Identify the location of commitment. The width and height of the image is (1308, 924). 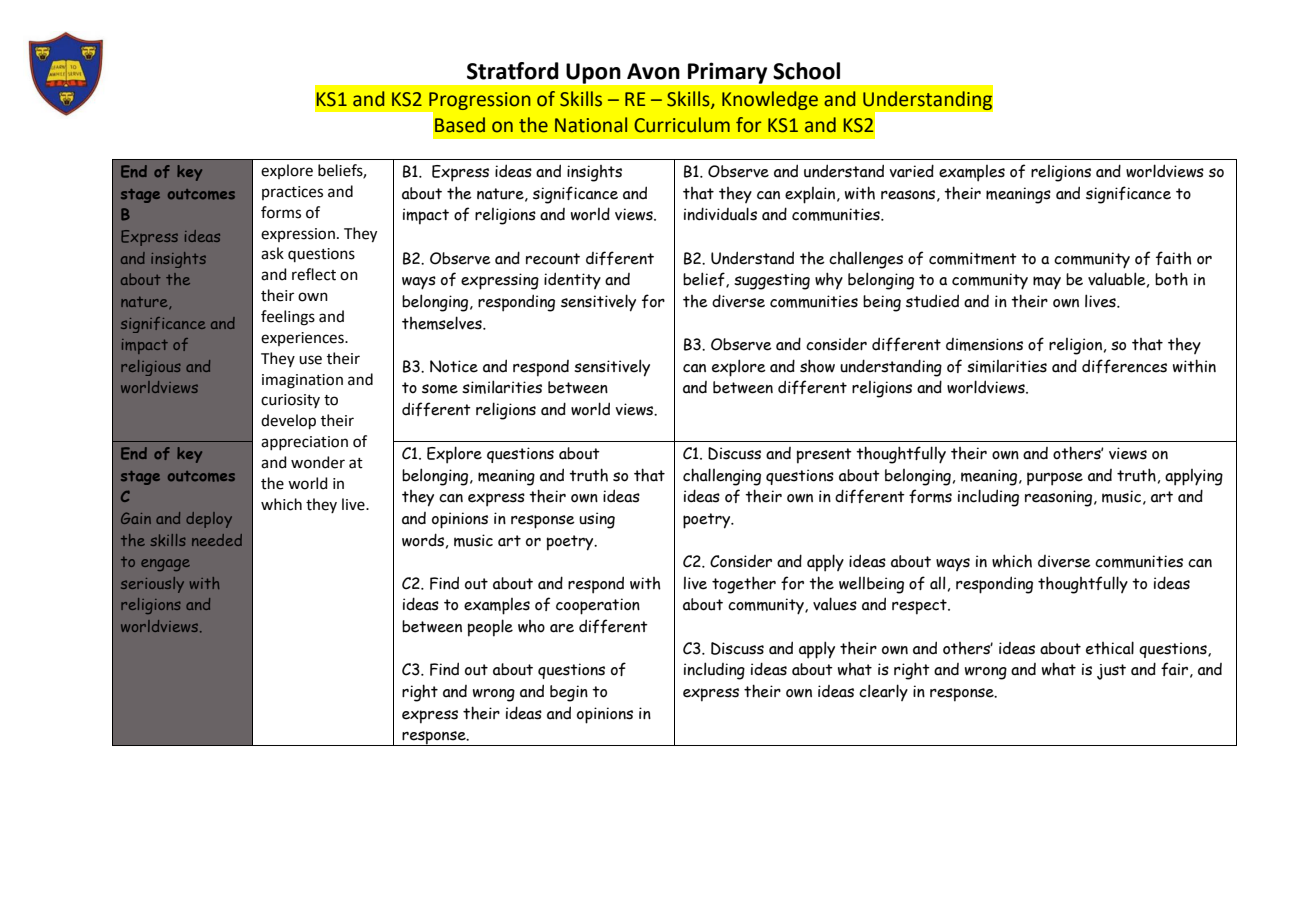
(973, 258).
